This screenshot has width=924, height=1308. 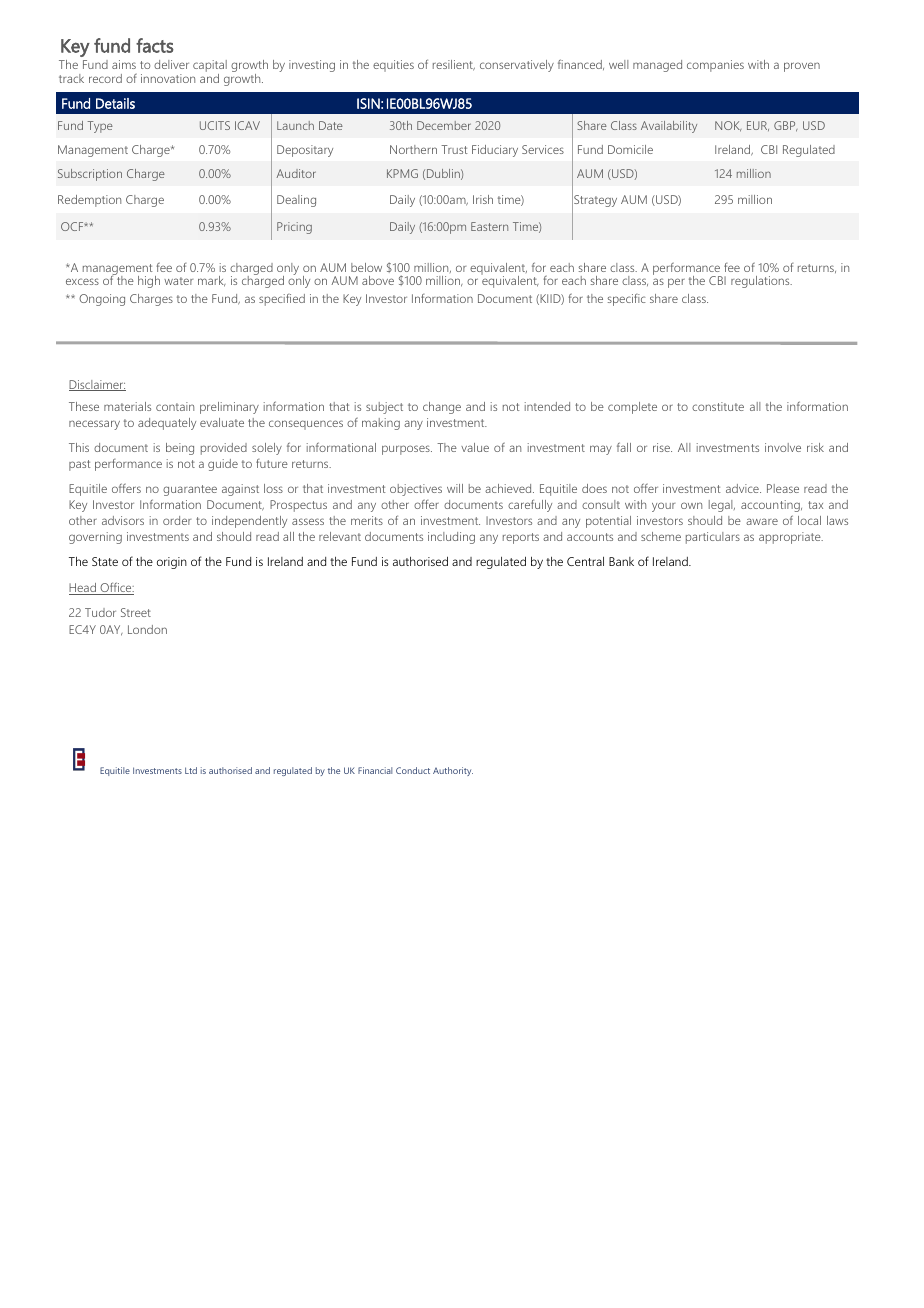 I want to click on resilient, so click(x=454, y=65).
